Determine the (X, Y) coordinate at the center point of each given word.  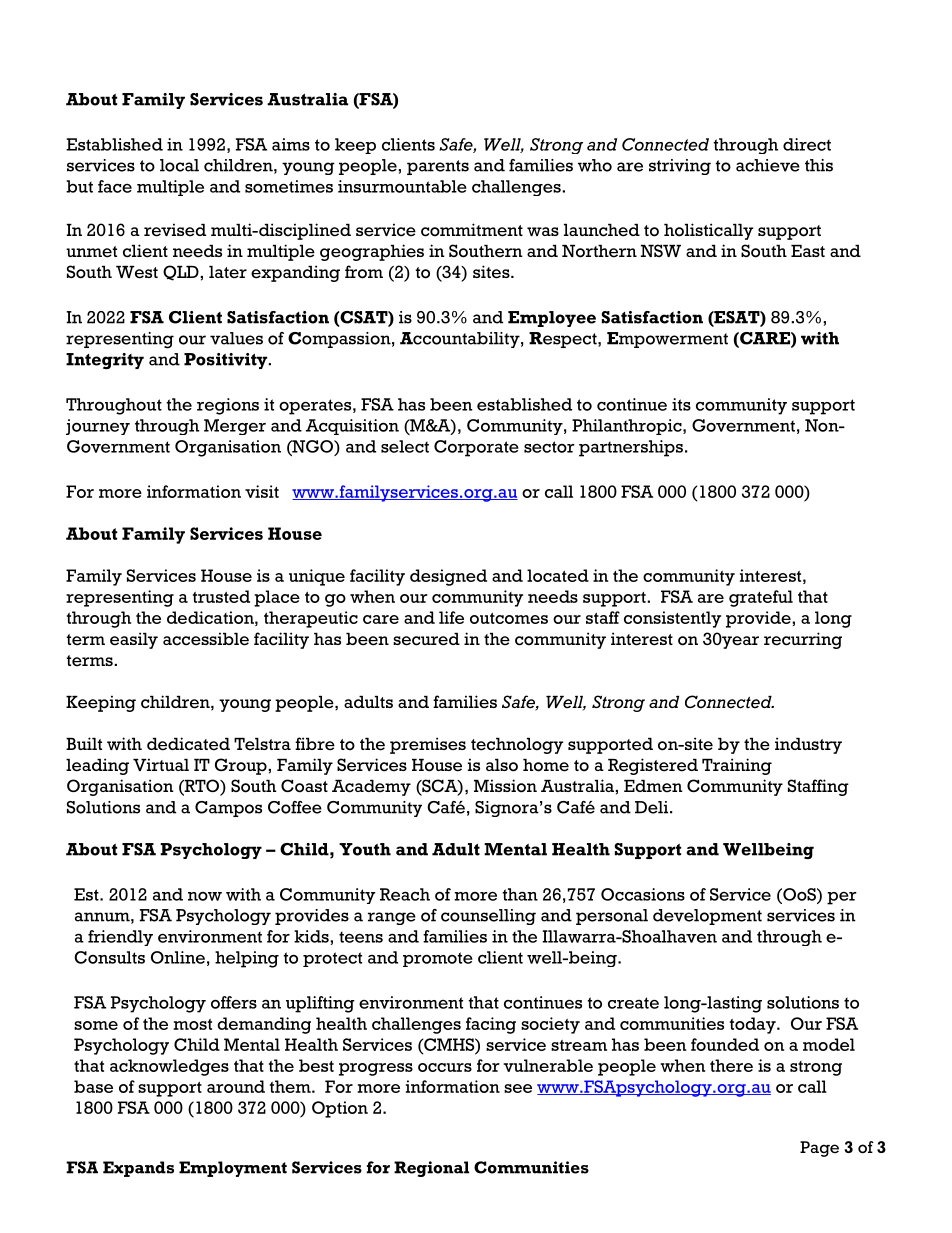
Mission (505, 786)
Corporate (476, 448)
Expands (138, 1169)
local (179, 165)
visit (262, 491)
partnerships (631, 448)
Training (737, 766)
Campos (228, 809)
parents (438, 167)
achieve (768, 165)
